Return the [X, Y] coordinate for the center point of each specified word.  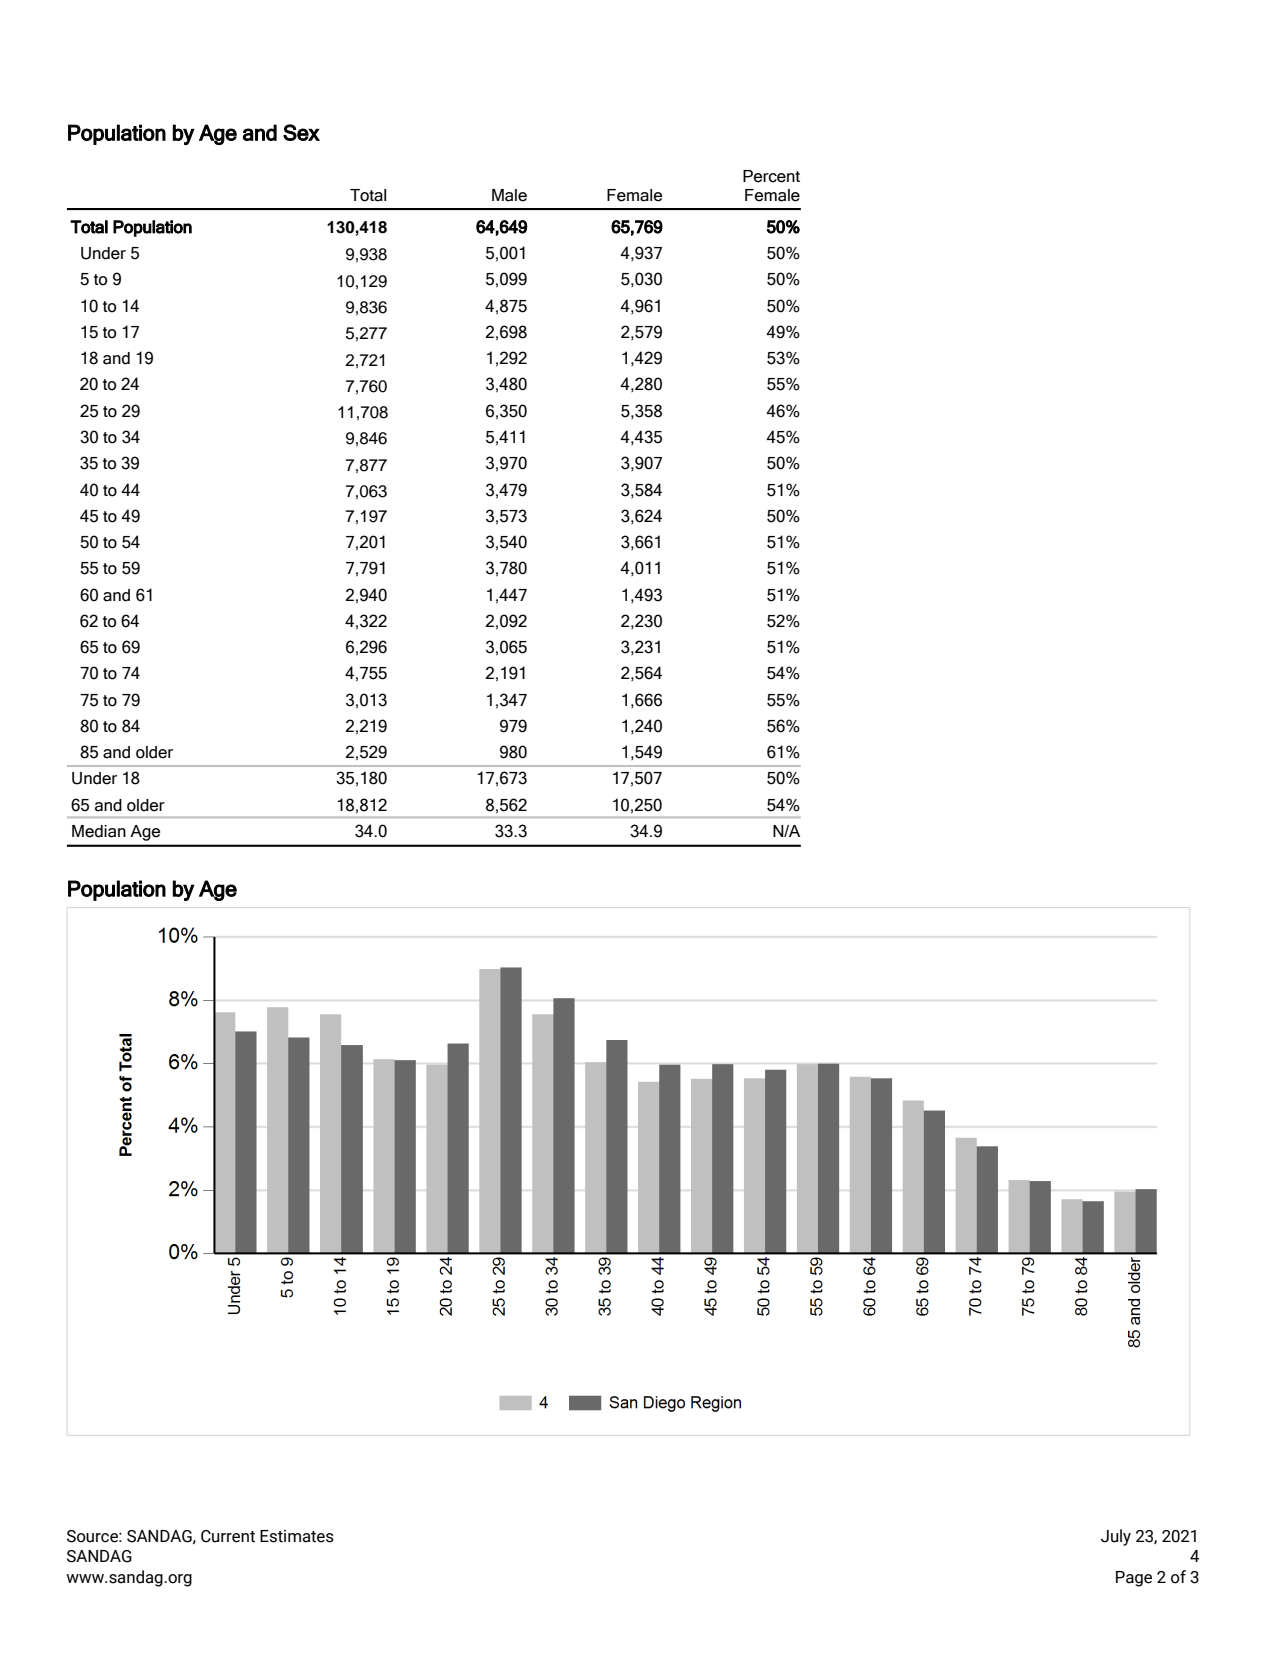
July [1116, 1537]
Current [228, 1536]
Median [99, 831]
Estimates [297, 1536]
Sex [301, 132]
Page [1134, 1579]
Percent [771, 176]
